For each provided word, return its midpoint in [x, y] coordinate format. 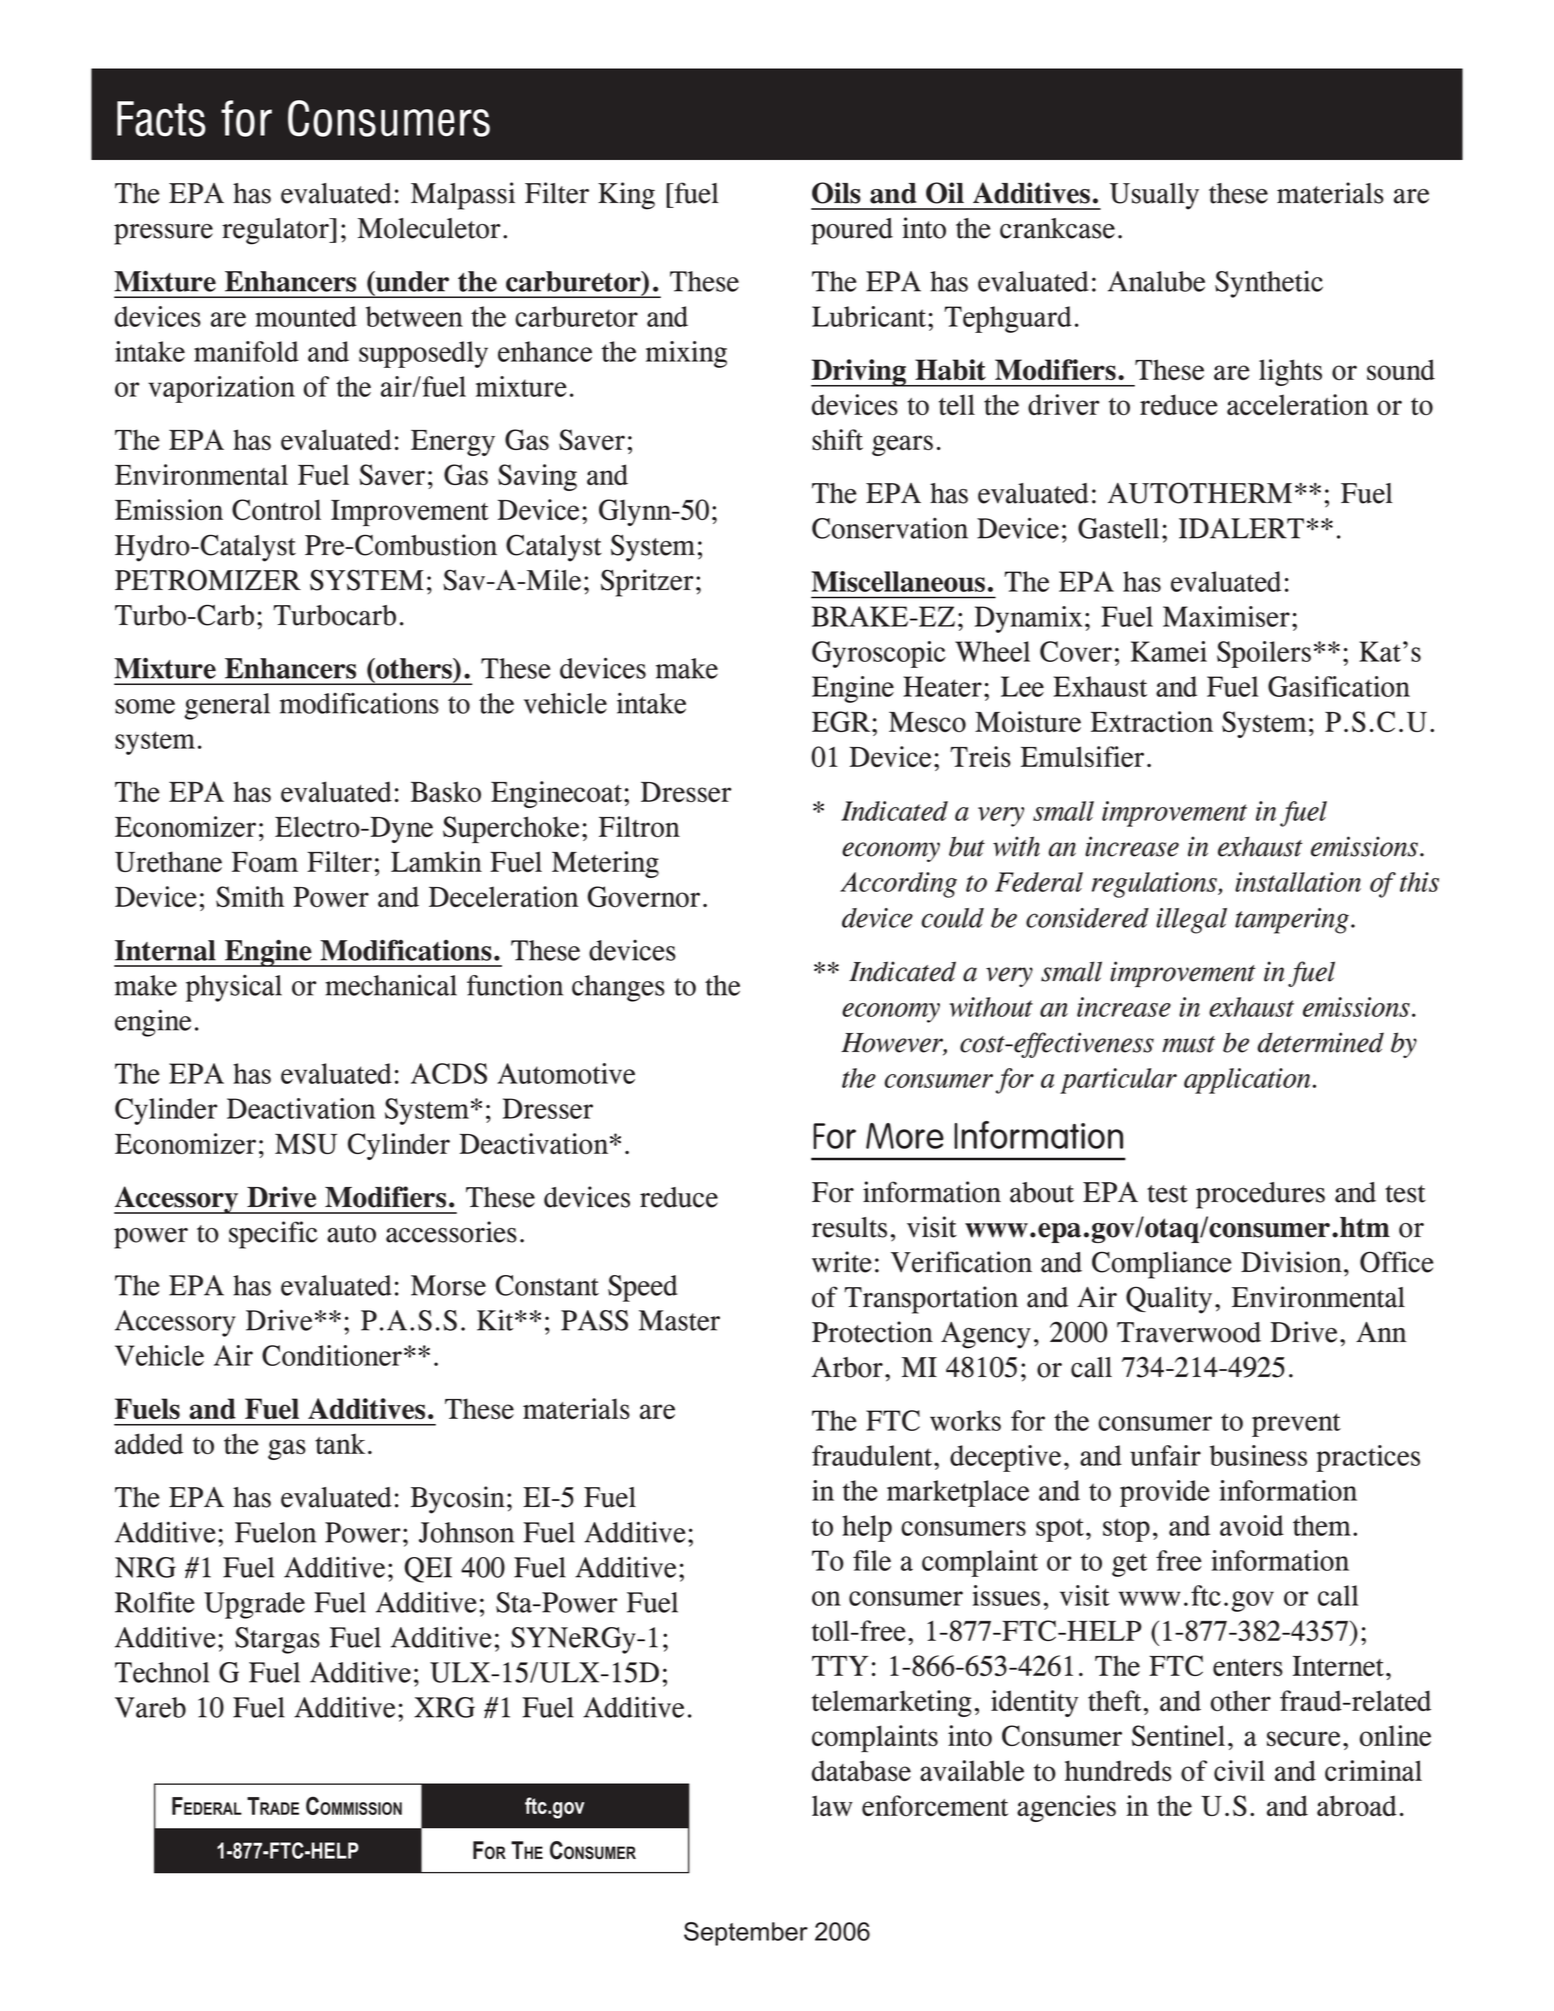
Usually [1154, 196]
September [746, 1934]
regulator [276, 231]
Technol [162, 1672]
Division [1291, 1262]
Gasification [1339, 686]
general [227, 706]
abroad [1357, 1806]
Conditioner [332, 1355]
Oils [836, 193]
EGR [842, 721]
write [842, 1262]
